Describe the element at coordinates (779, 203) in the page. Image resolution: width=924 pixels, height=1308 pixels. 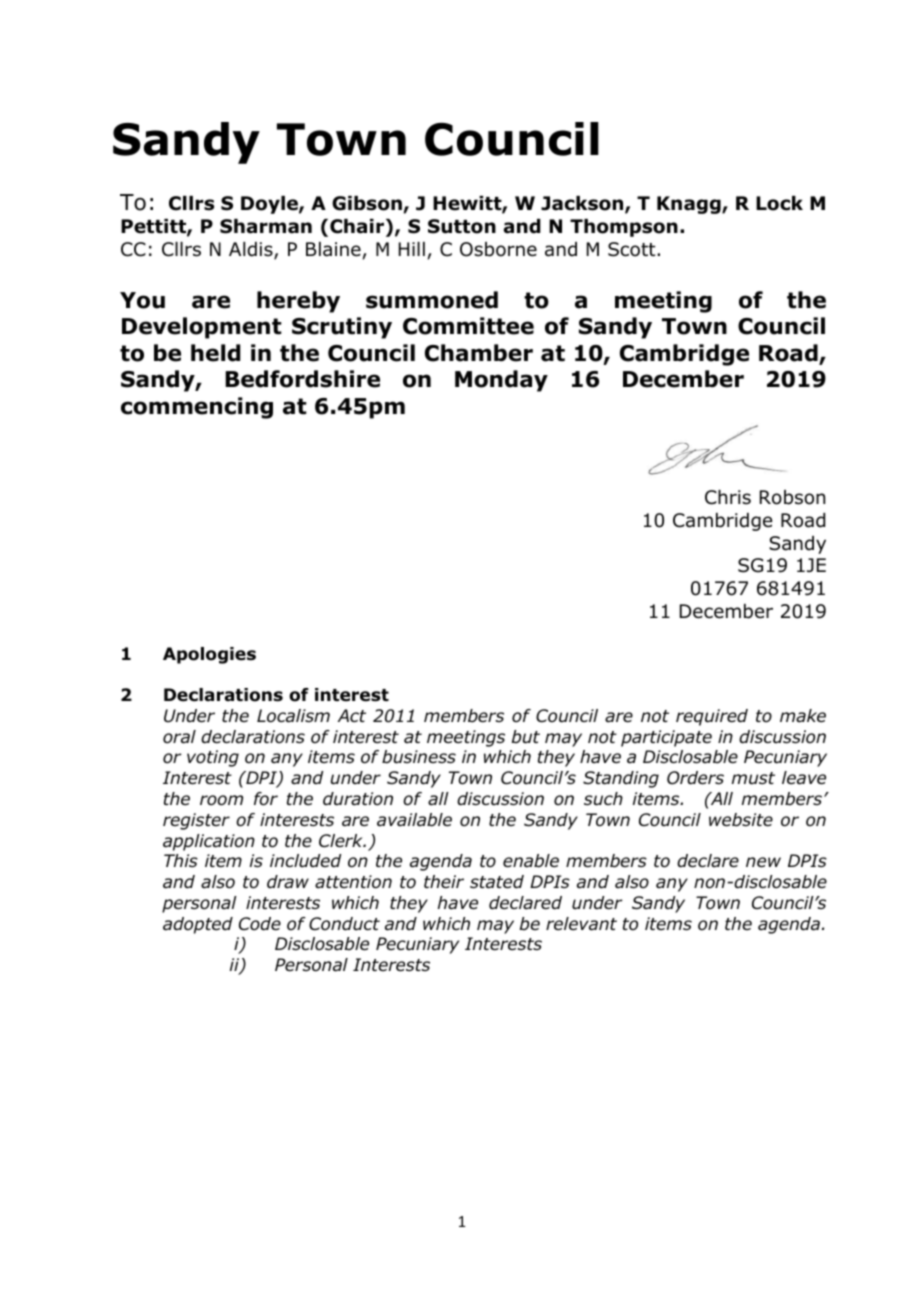
I see `Lock` at that location.
